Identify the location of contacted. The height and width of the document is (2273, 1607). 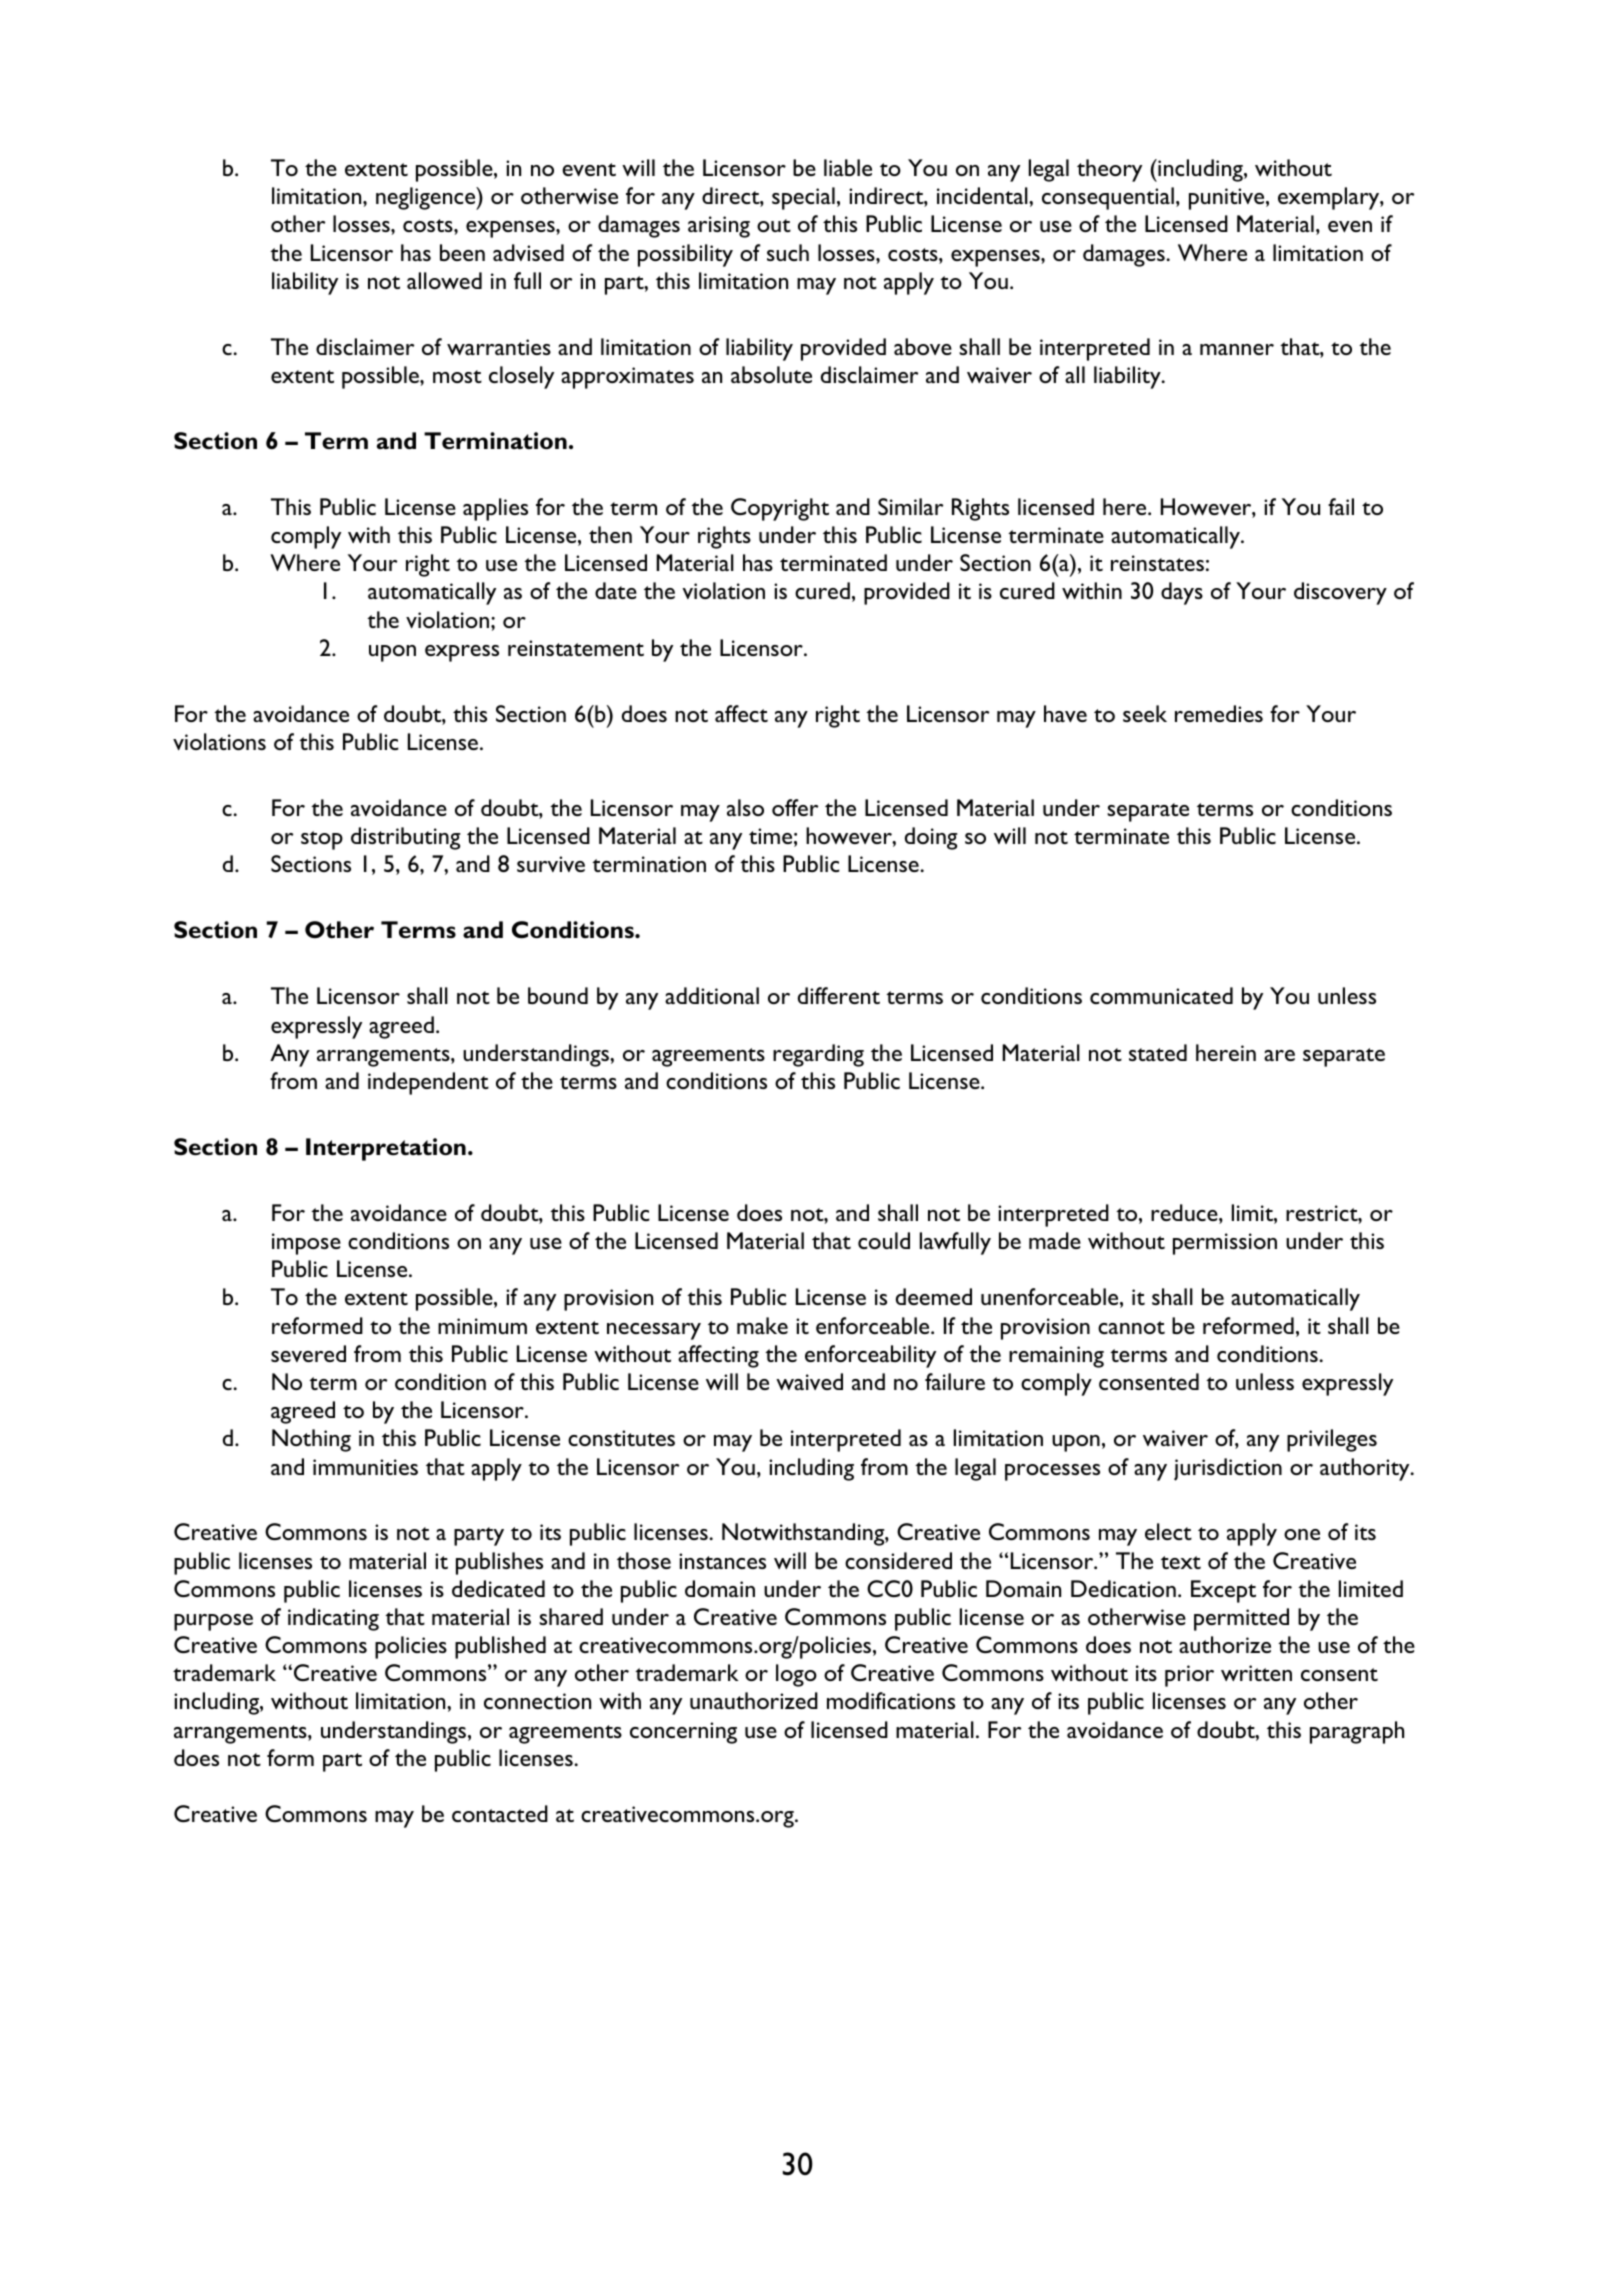
(500, 1813).
